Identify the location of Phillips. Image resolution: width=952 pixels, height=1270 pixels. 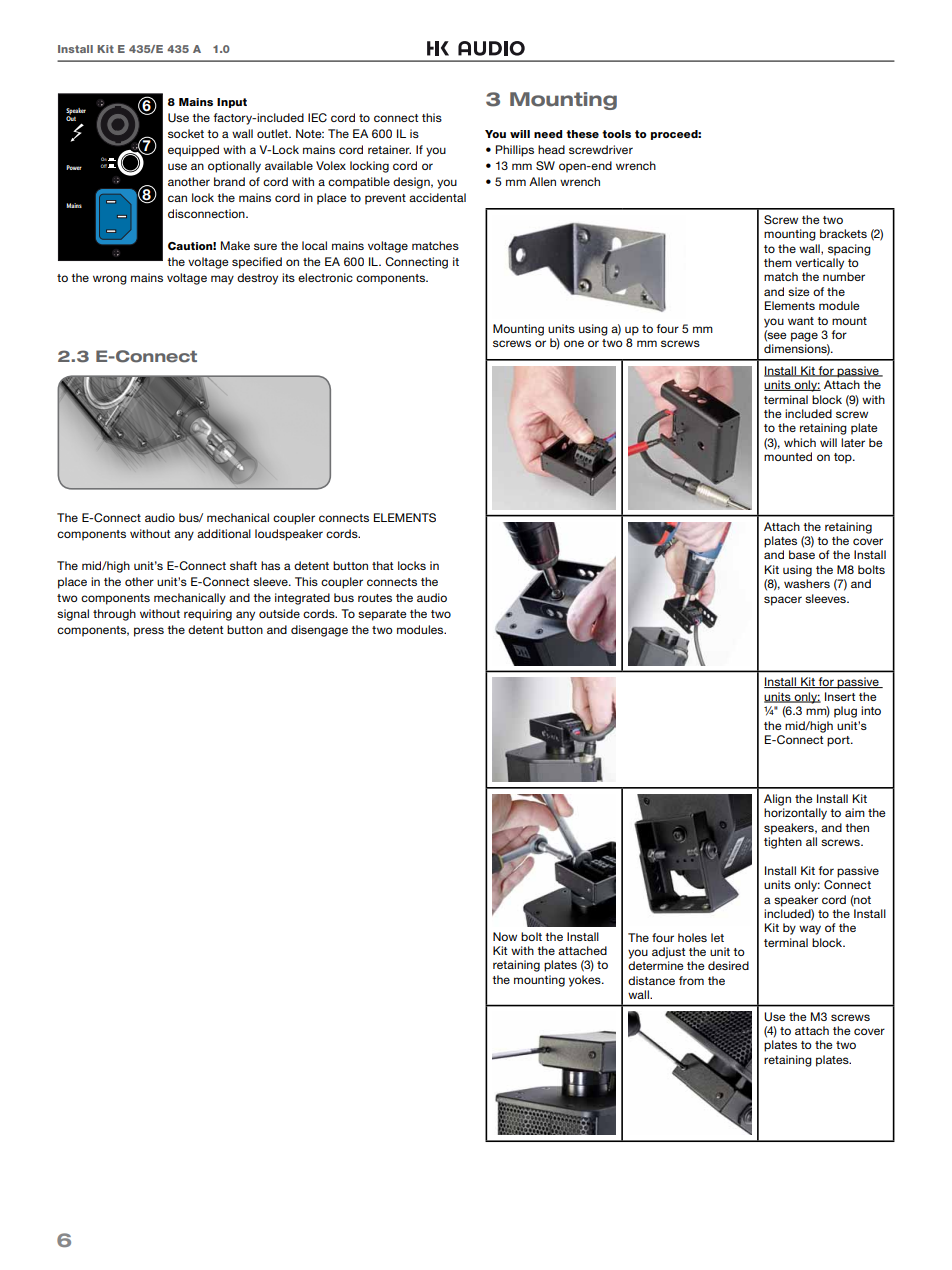
(515, 151).
